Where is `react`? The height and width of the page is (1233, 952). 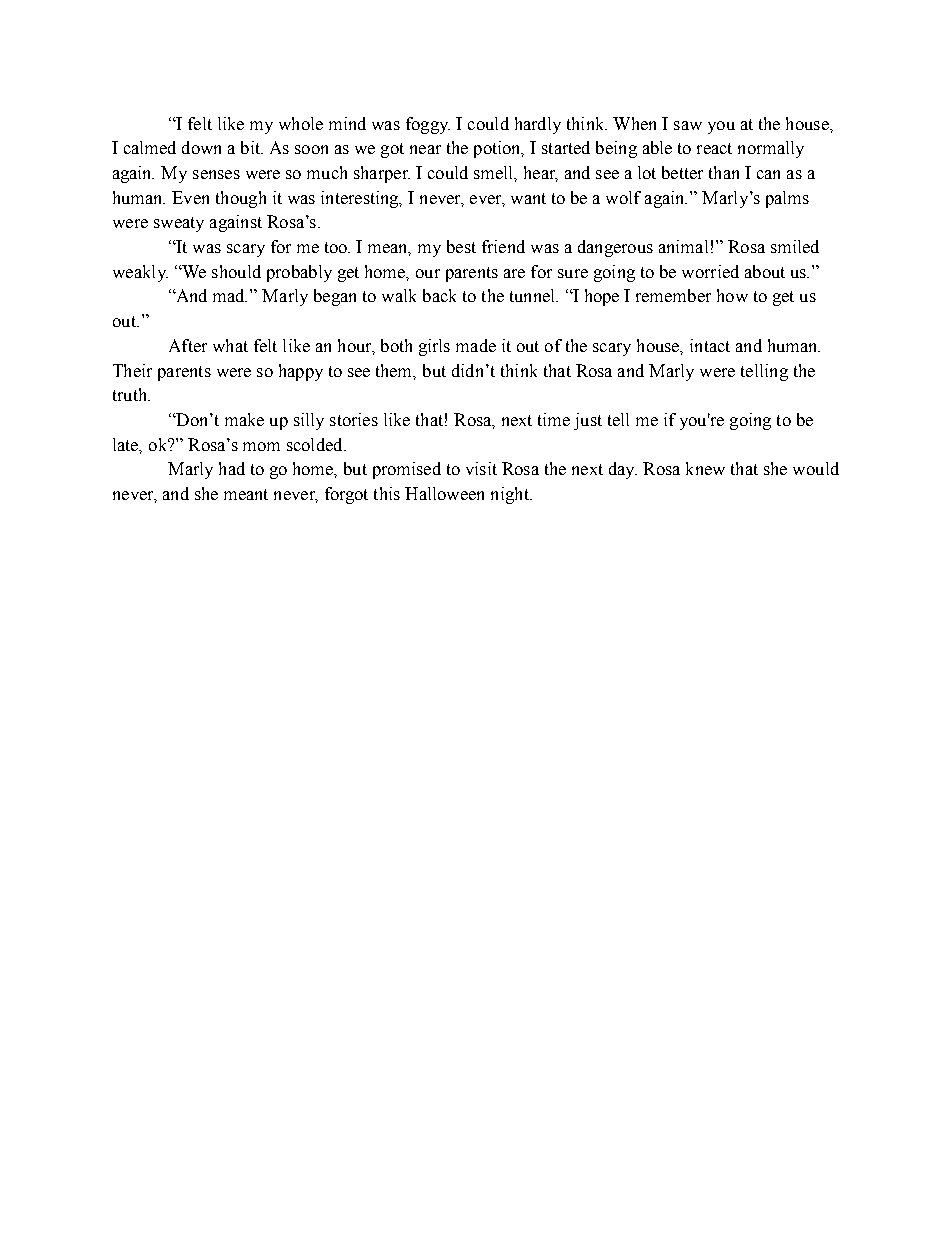
react is located at coordinates (714, 148).
